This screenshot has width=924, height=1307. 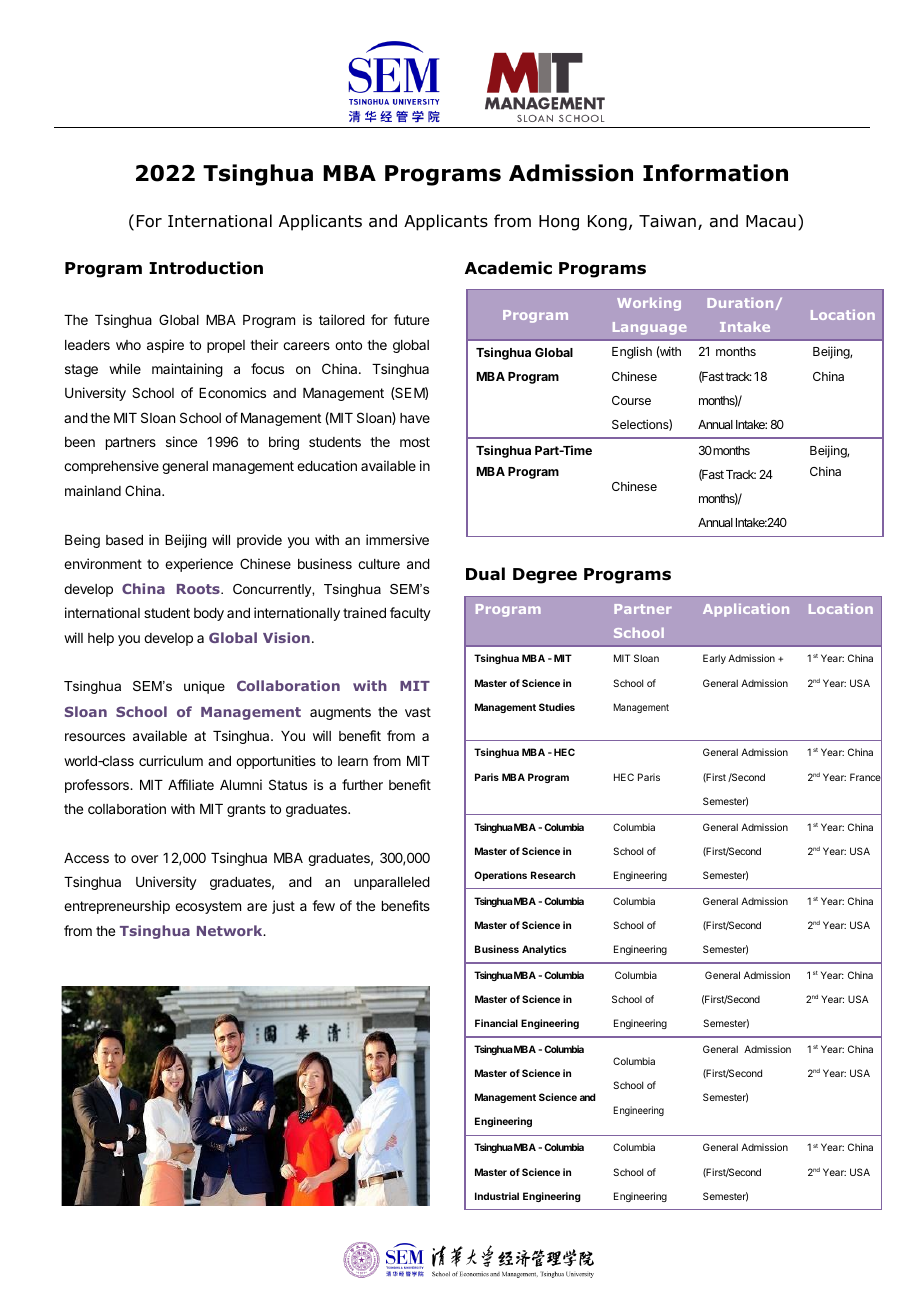 What do you see at coordinates (496, 1023) in the screenshot?
I see `Financial` at bounding box center [496, 1023].
